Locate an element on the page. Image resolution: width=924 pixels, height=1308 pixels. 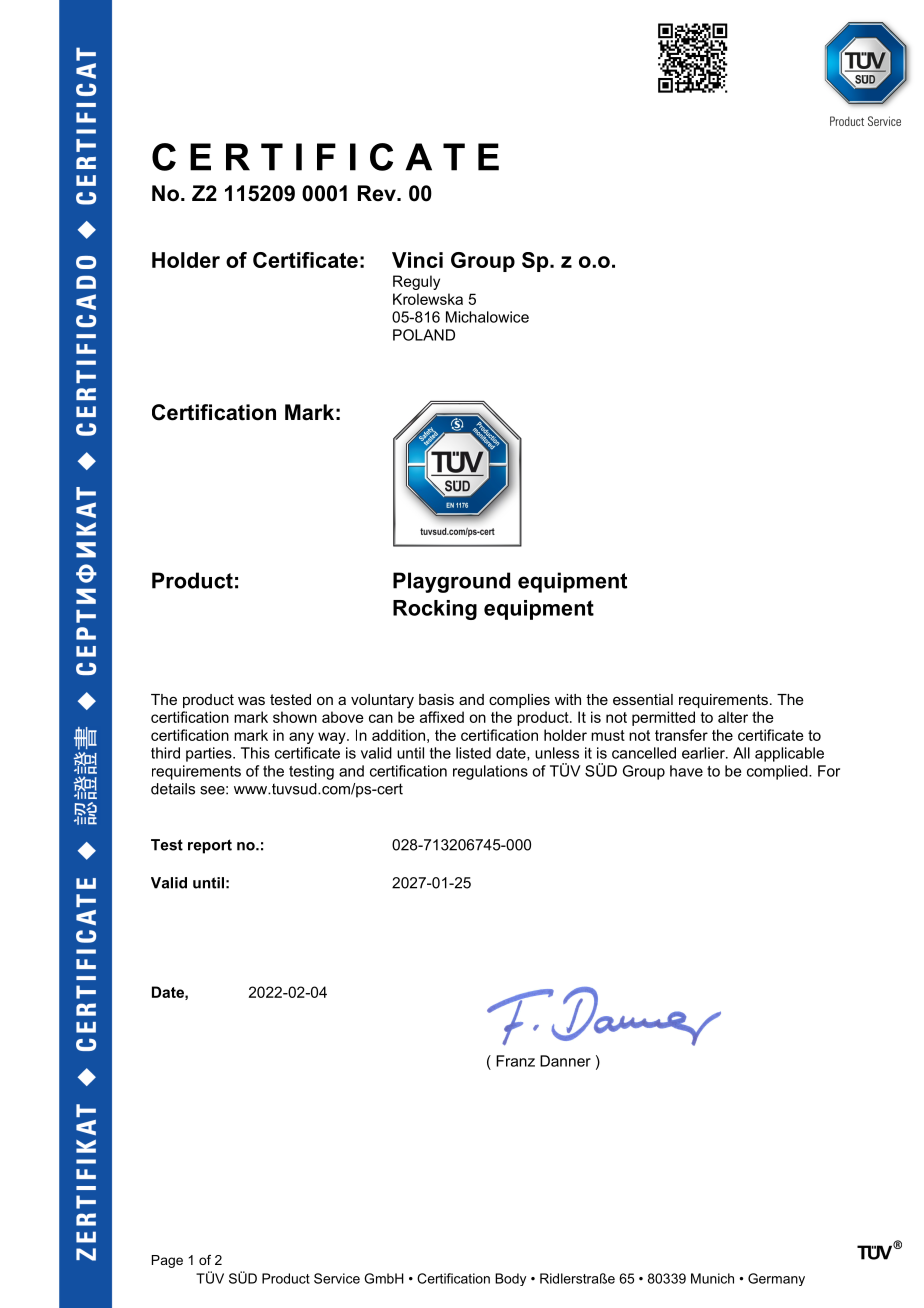
complied is located at coordinates (778, 772).
